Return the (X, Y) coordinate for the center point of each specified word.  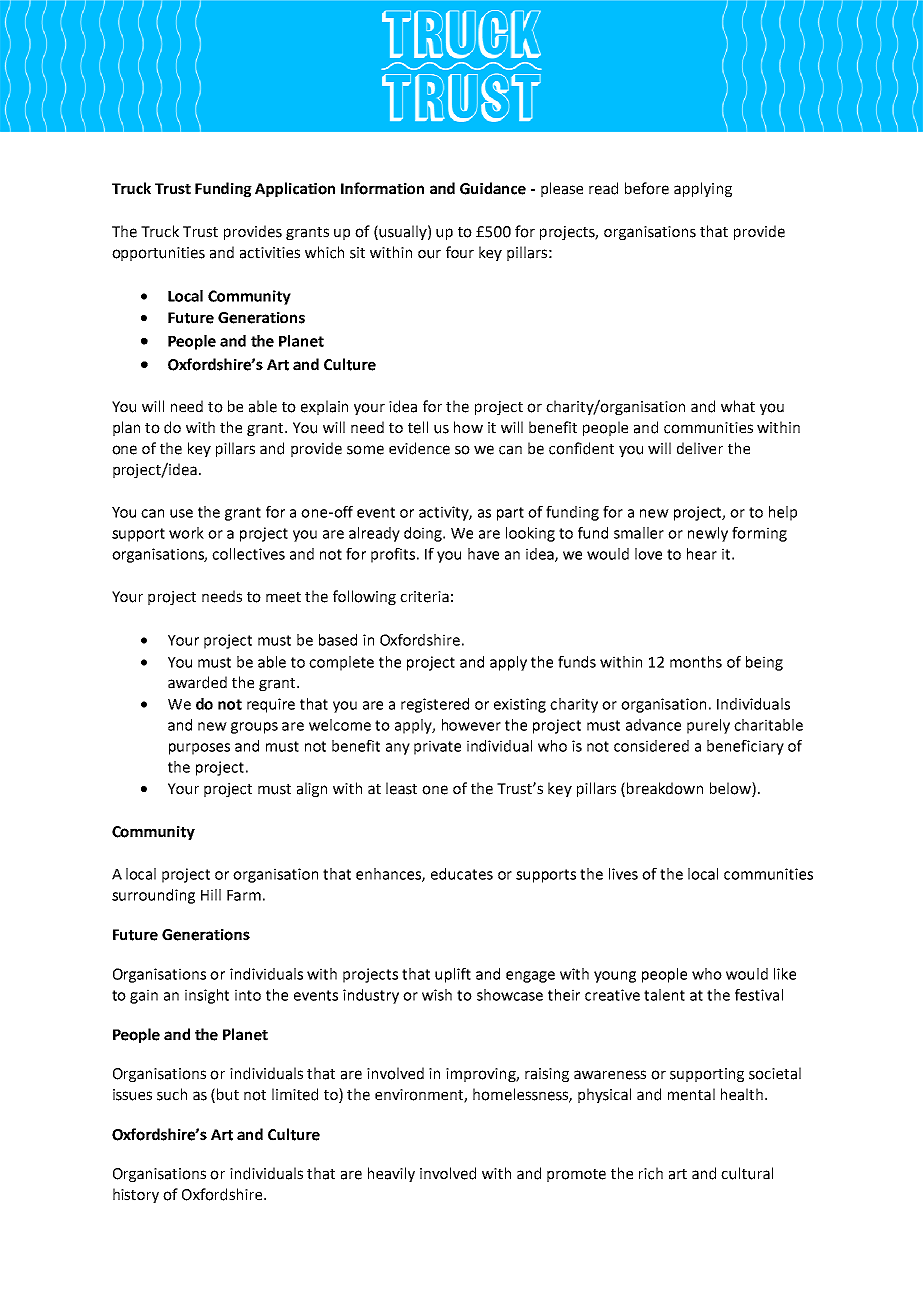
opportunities (158, 254)
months (696, 662)
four (460, 252)
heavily (391, 1174)
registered (435, 705)
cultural (747, 1173)
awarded (197, 682)
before (647, 188)
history (136, 1195)
